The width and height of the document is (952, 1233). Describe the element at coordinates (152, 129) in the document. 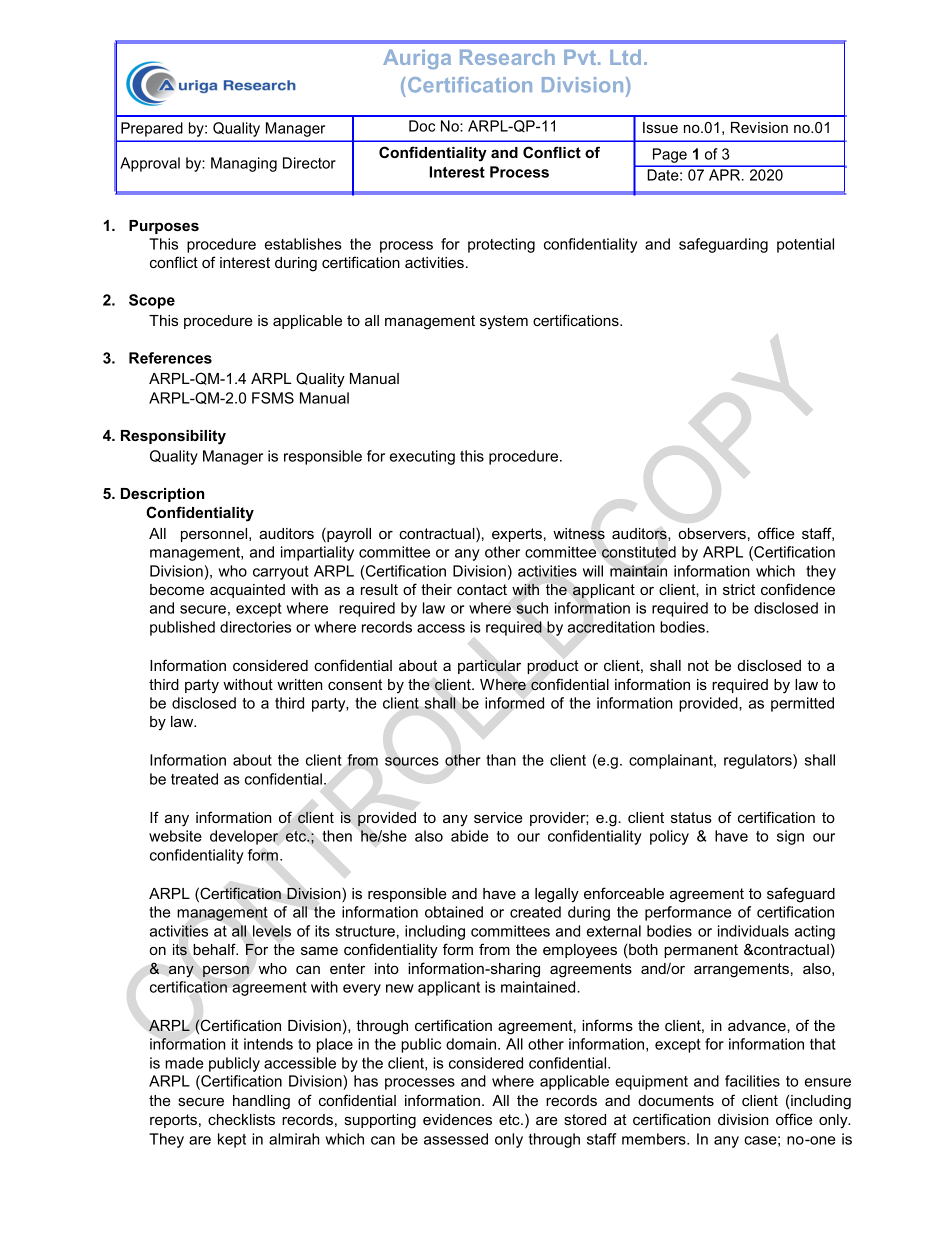

I see `Prepared` at that location.
